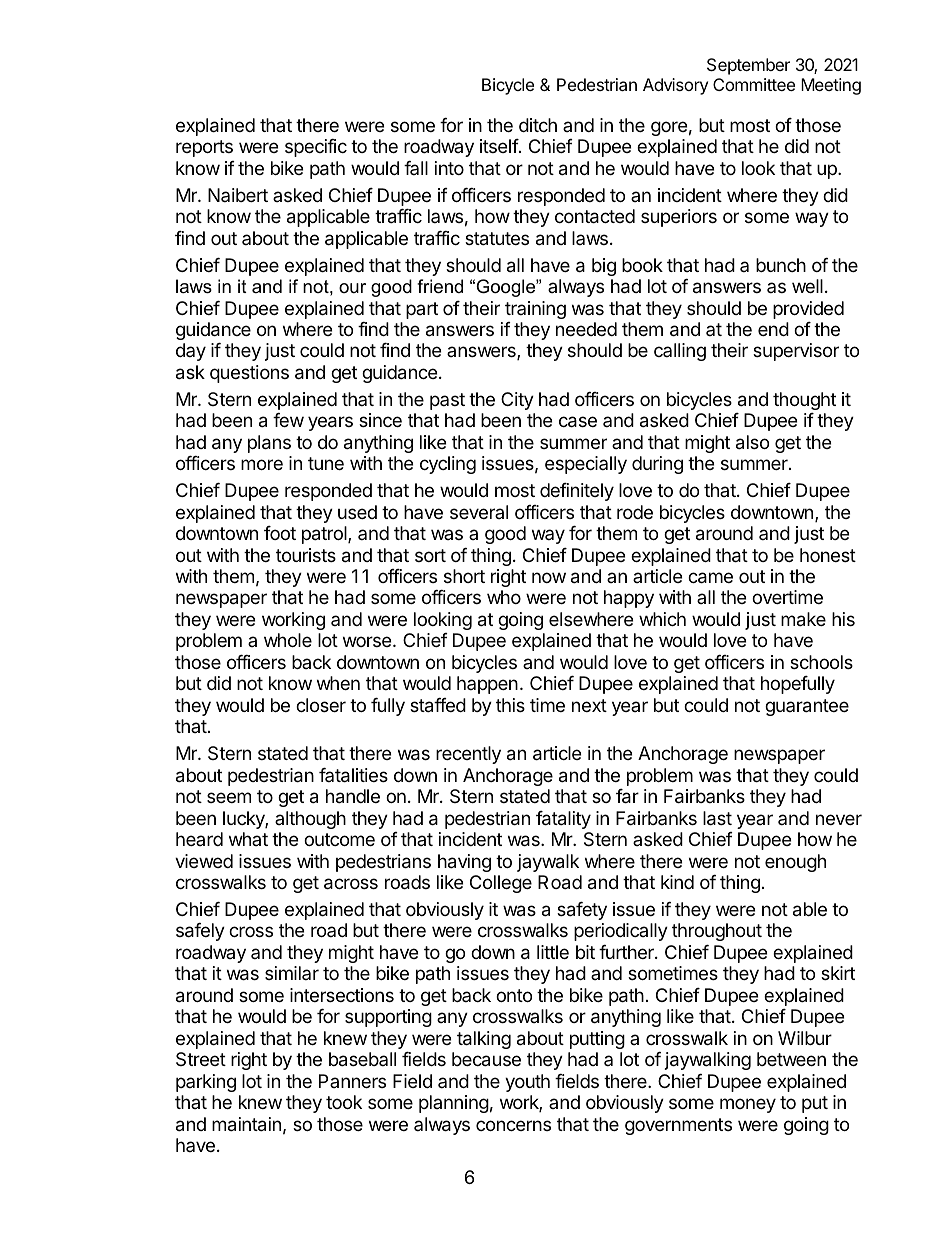 The height and width of the screenshot is (1233, 952). What do you see at coordinates (796, 352) in the screenshot?
I see `supervisor` at bounding box center [796, 352].
